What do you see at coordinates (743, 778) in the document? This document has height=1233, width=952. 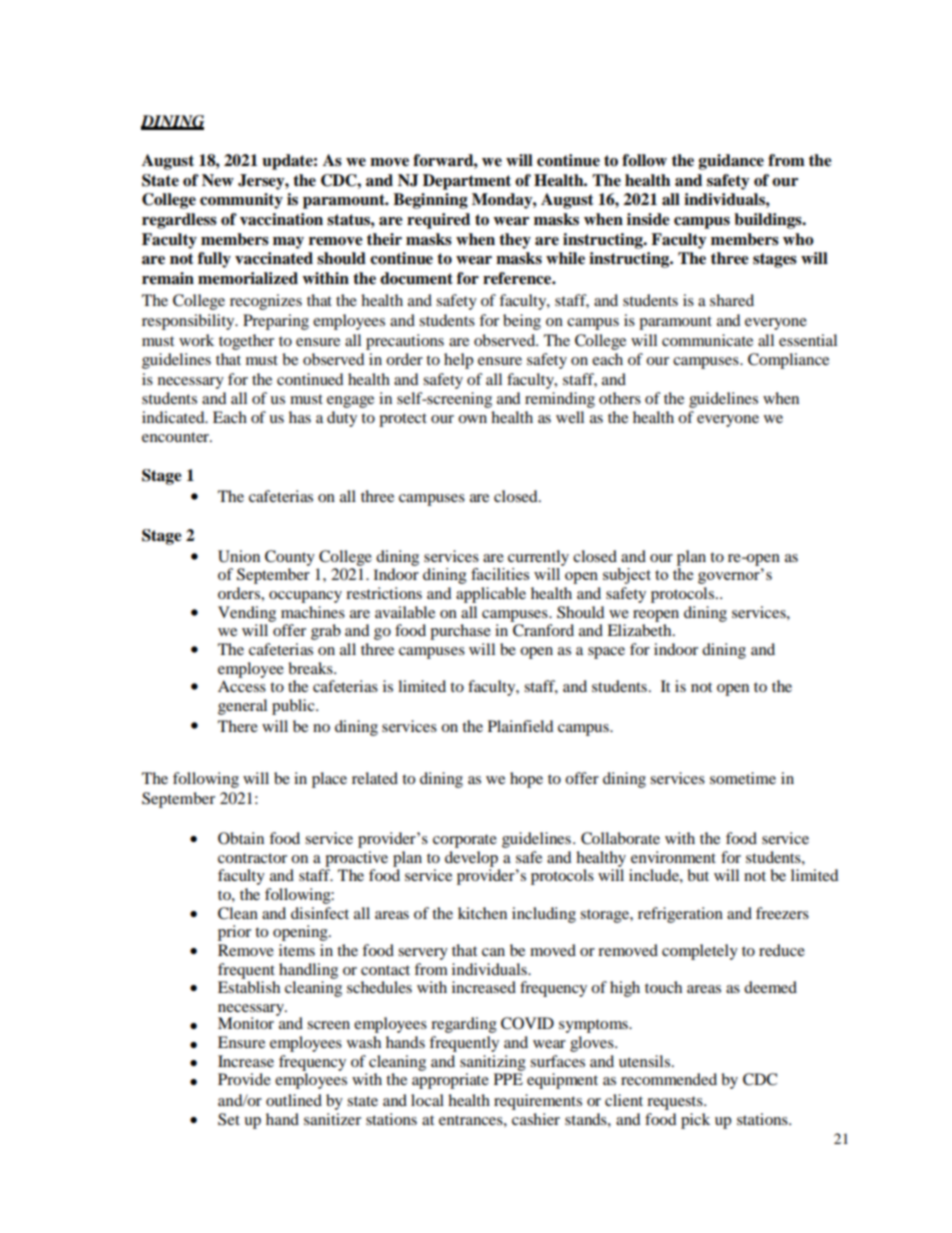 I see `sometime` at bounding box center [743, 778].
